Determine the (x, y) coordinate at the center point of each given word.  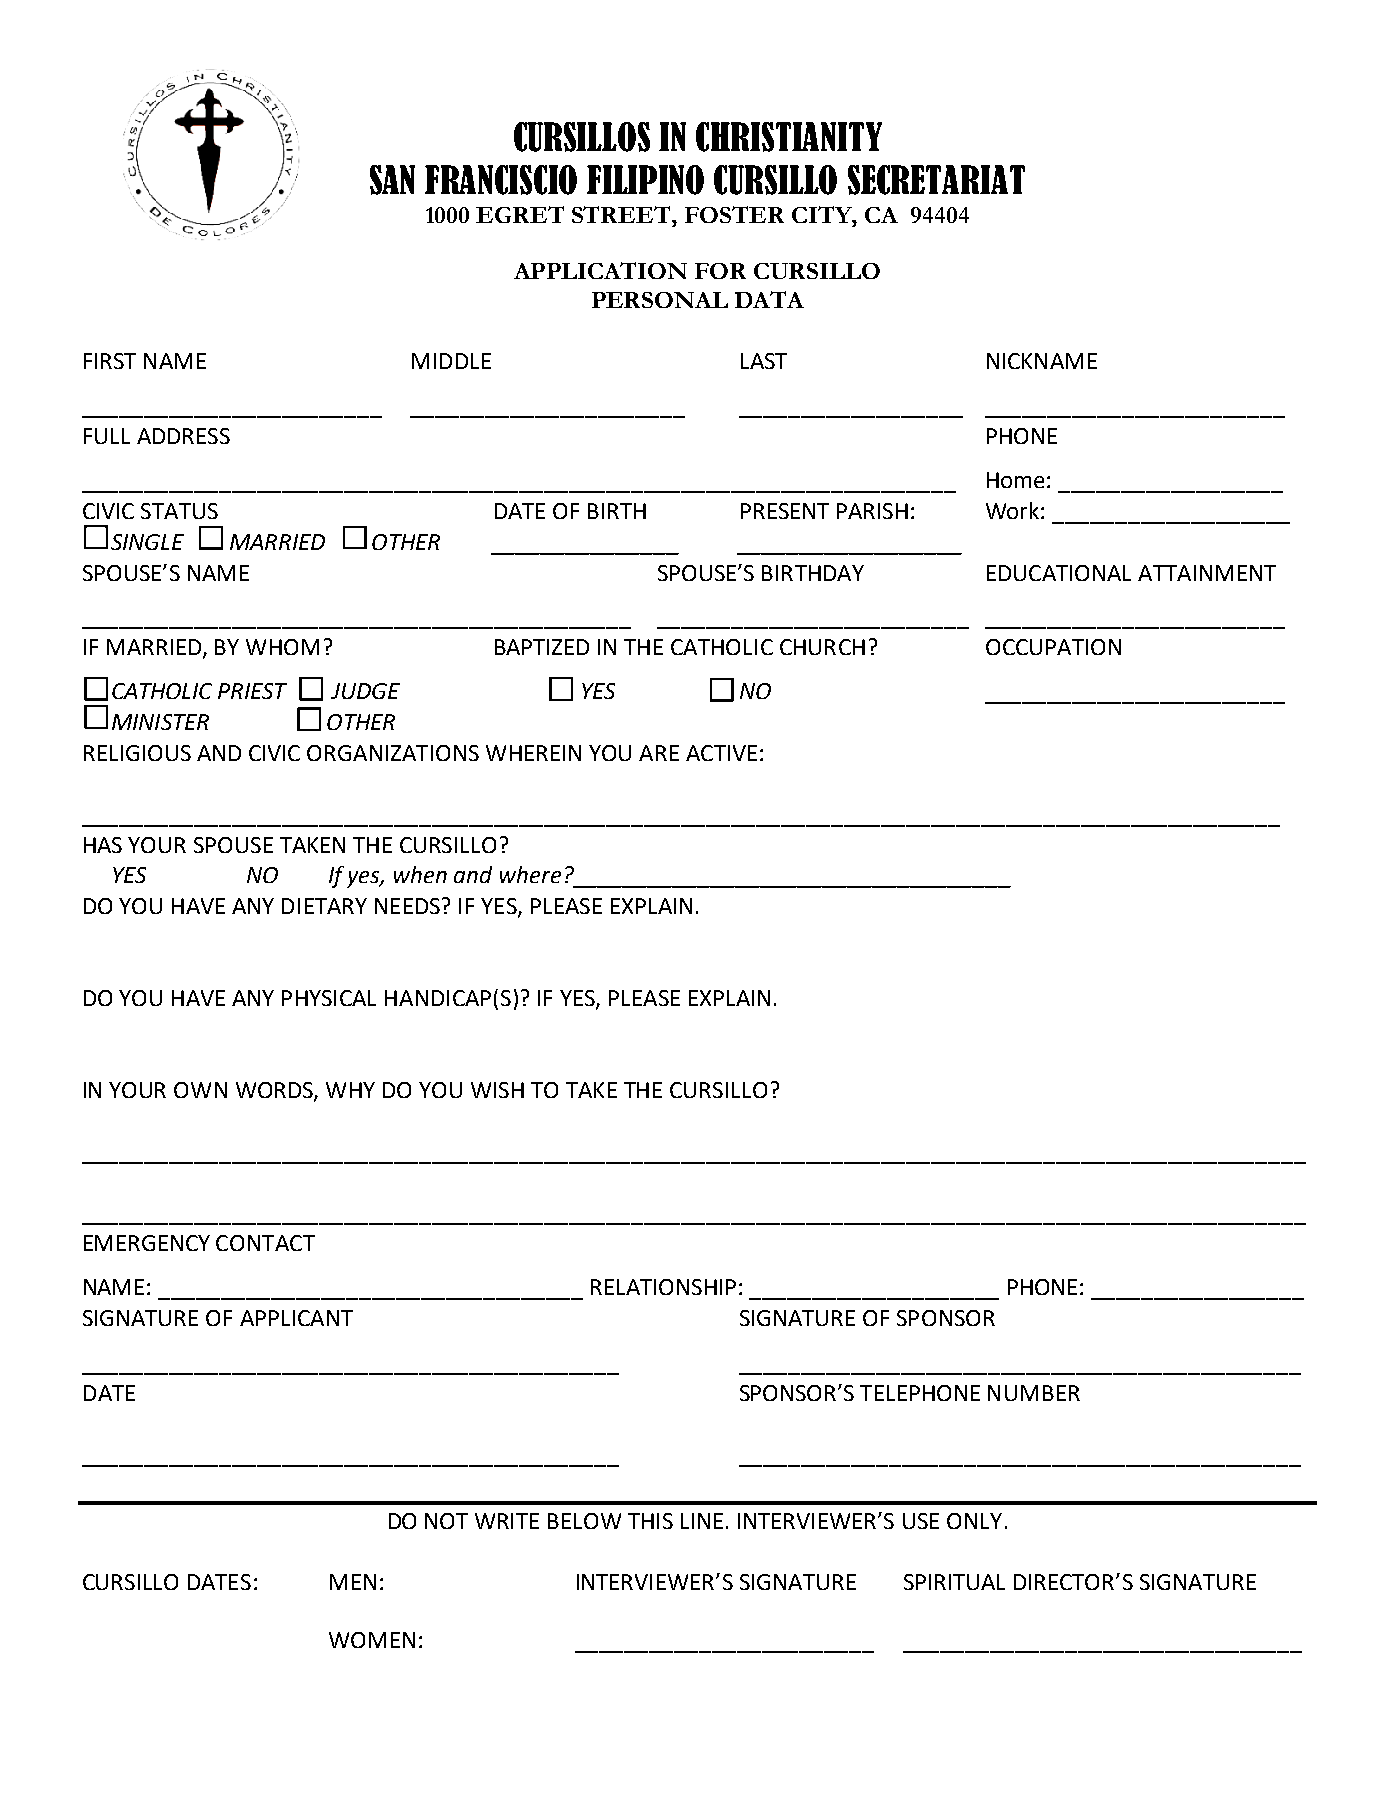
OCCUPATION (1053, 647)
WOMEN (372, 1640)
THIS (650, 1521)
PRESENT (785, 511)
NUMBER (1034, 1393)
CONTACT (265, 1243)
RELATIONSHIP (663, 1287)
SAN (392, 180)
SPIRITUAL (954, 1582)
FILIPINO (645, 180)
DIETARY (324, 906)
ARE (659, 753)
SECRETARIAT (936, 180)
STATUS (179, 511)
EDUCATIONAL (1059, 573)
